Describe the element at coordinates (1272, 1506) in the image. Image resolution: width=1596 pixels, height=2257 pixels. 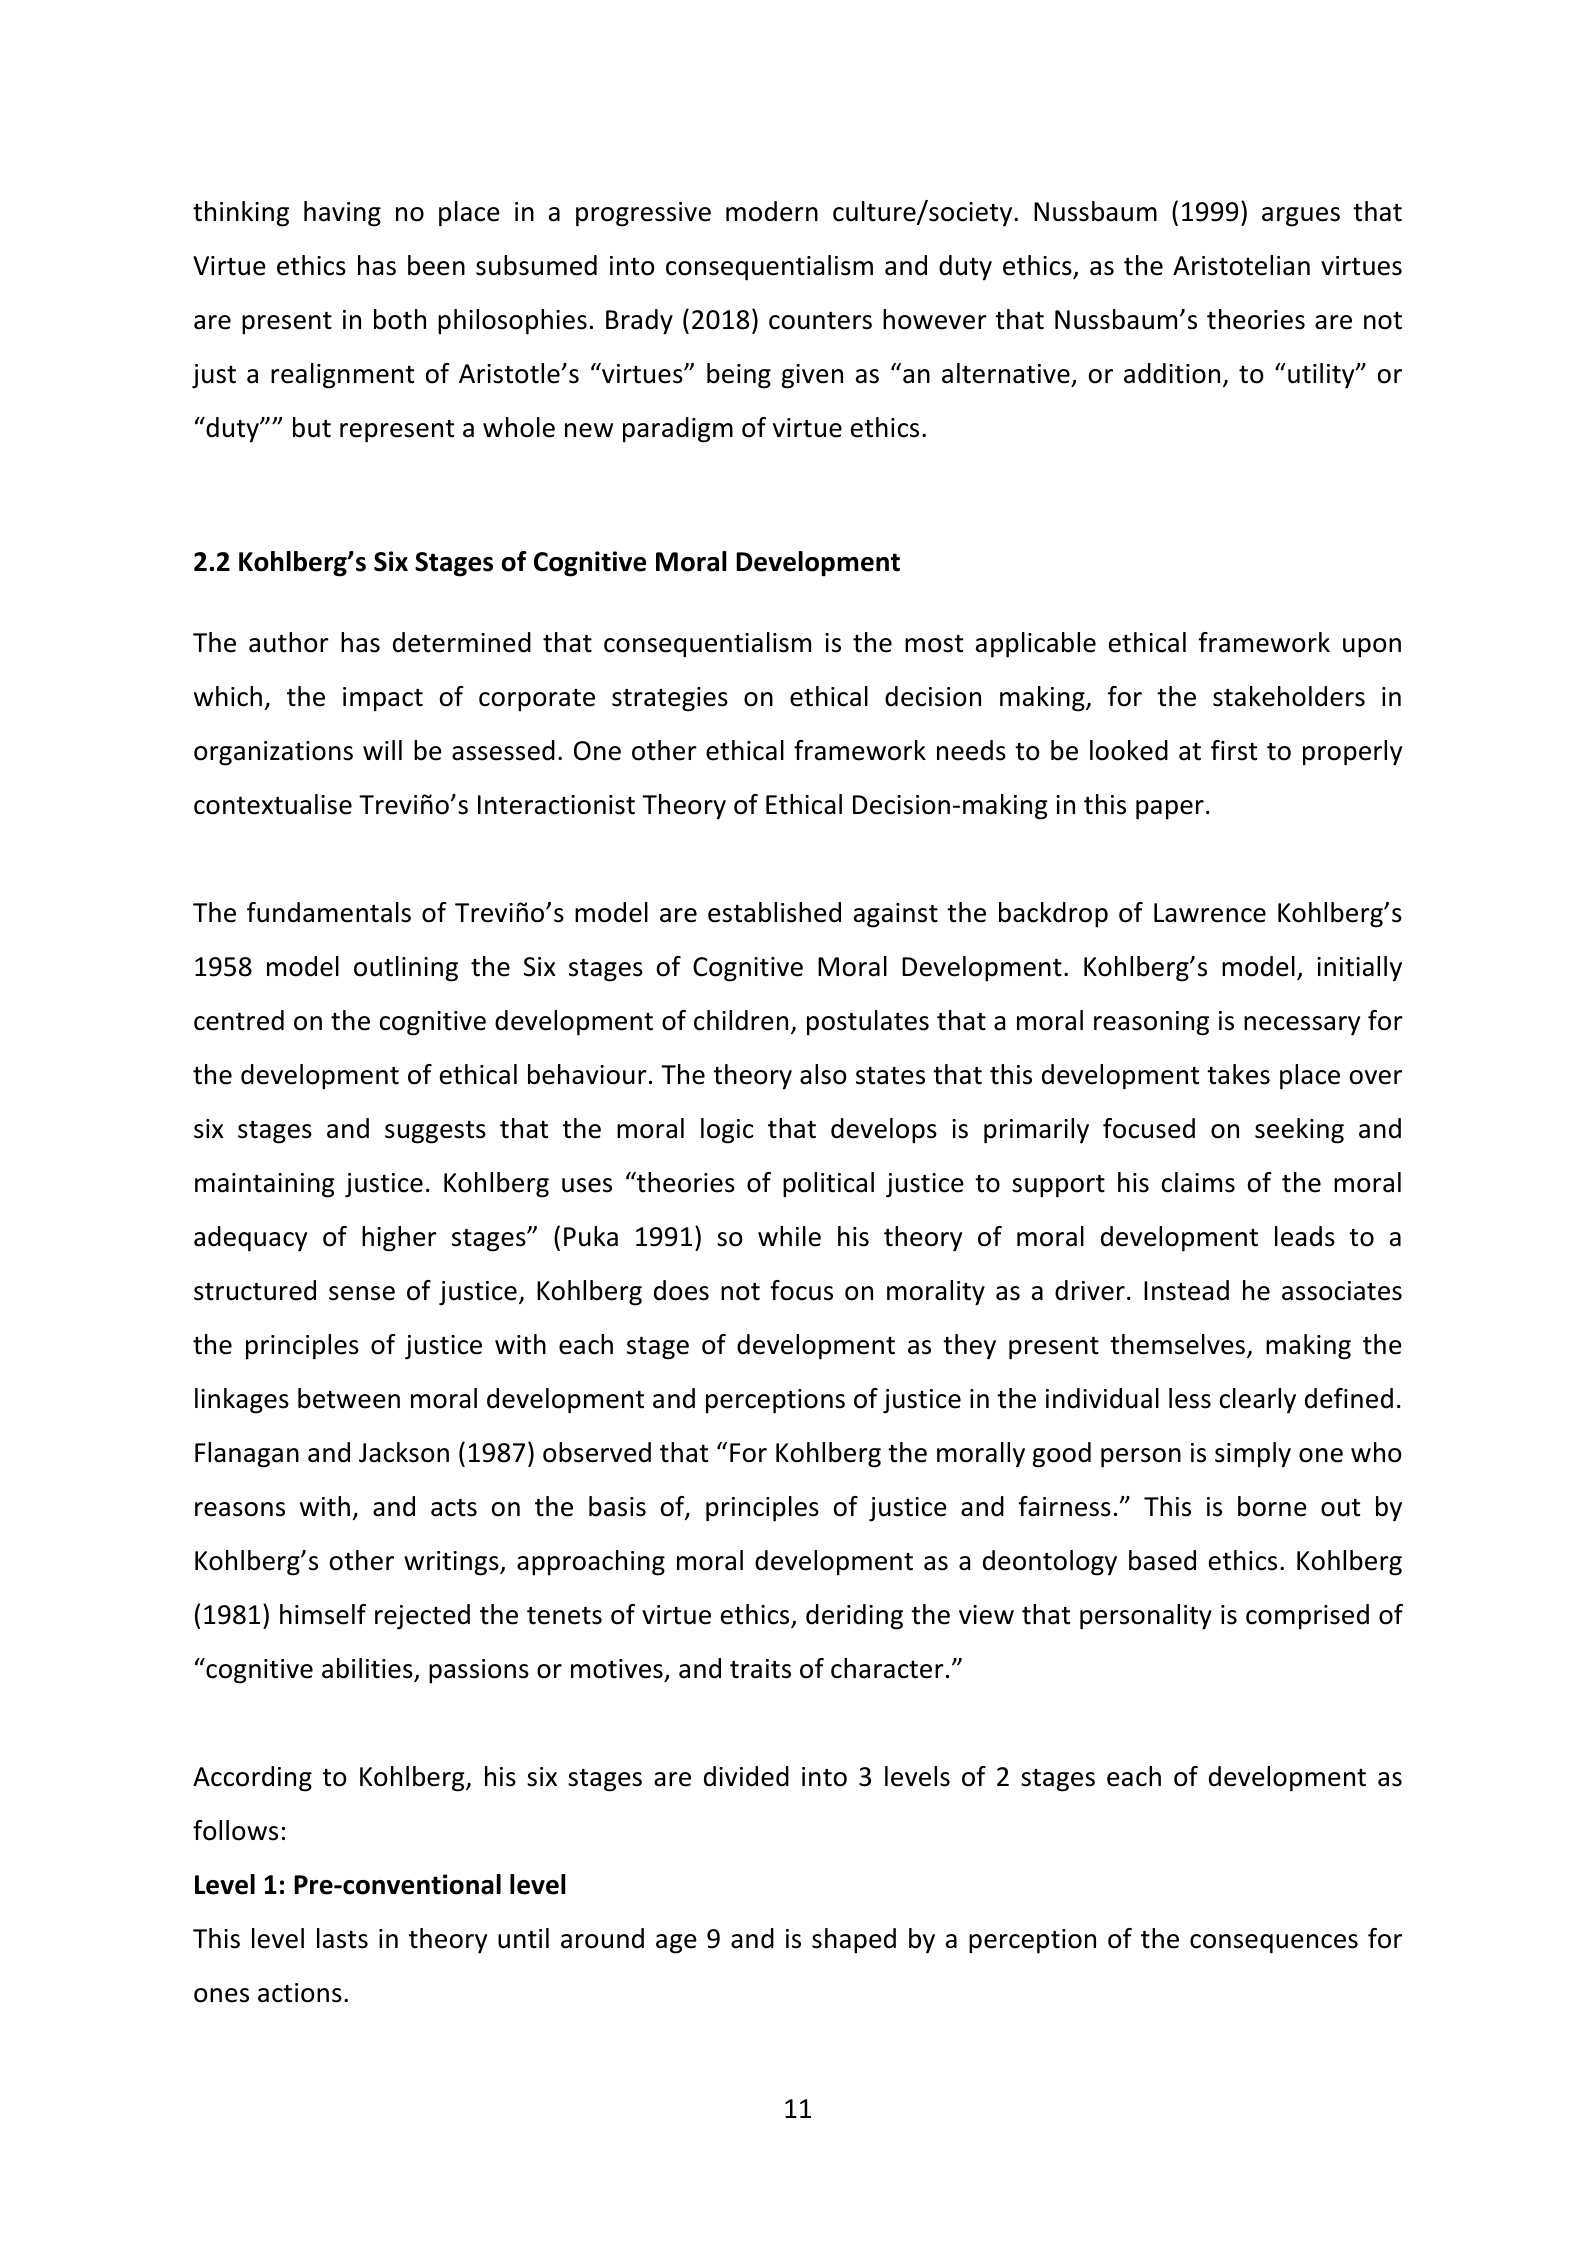
I see `borne` at that location.
